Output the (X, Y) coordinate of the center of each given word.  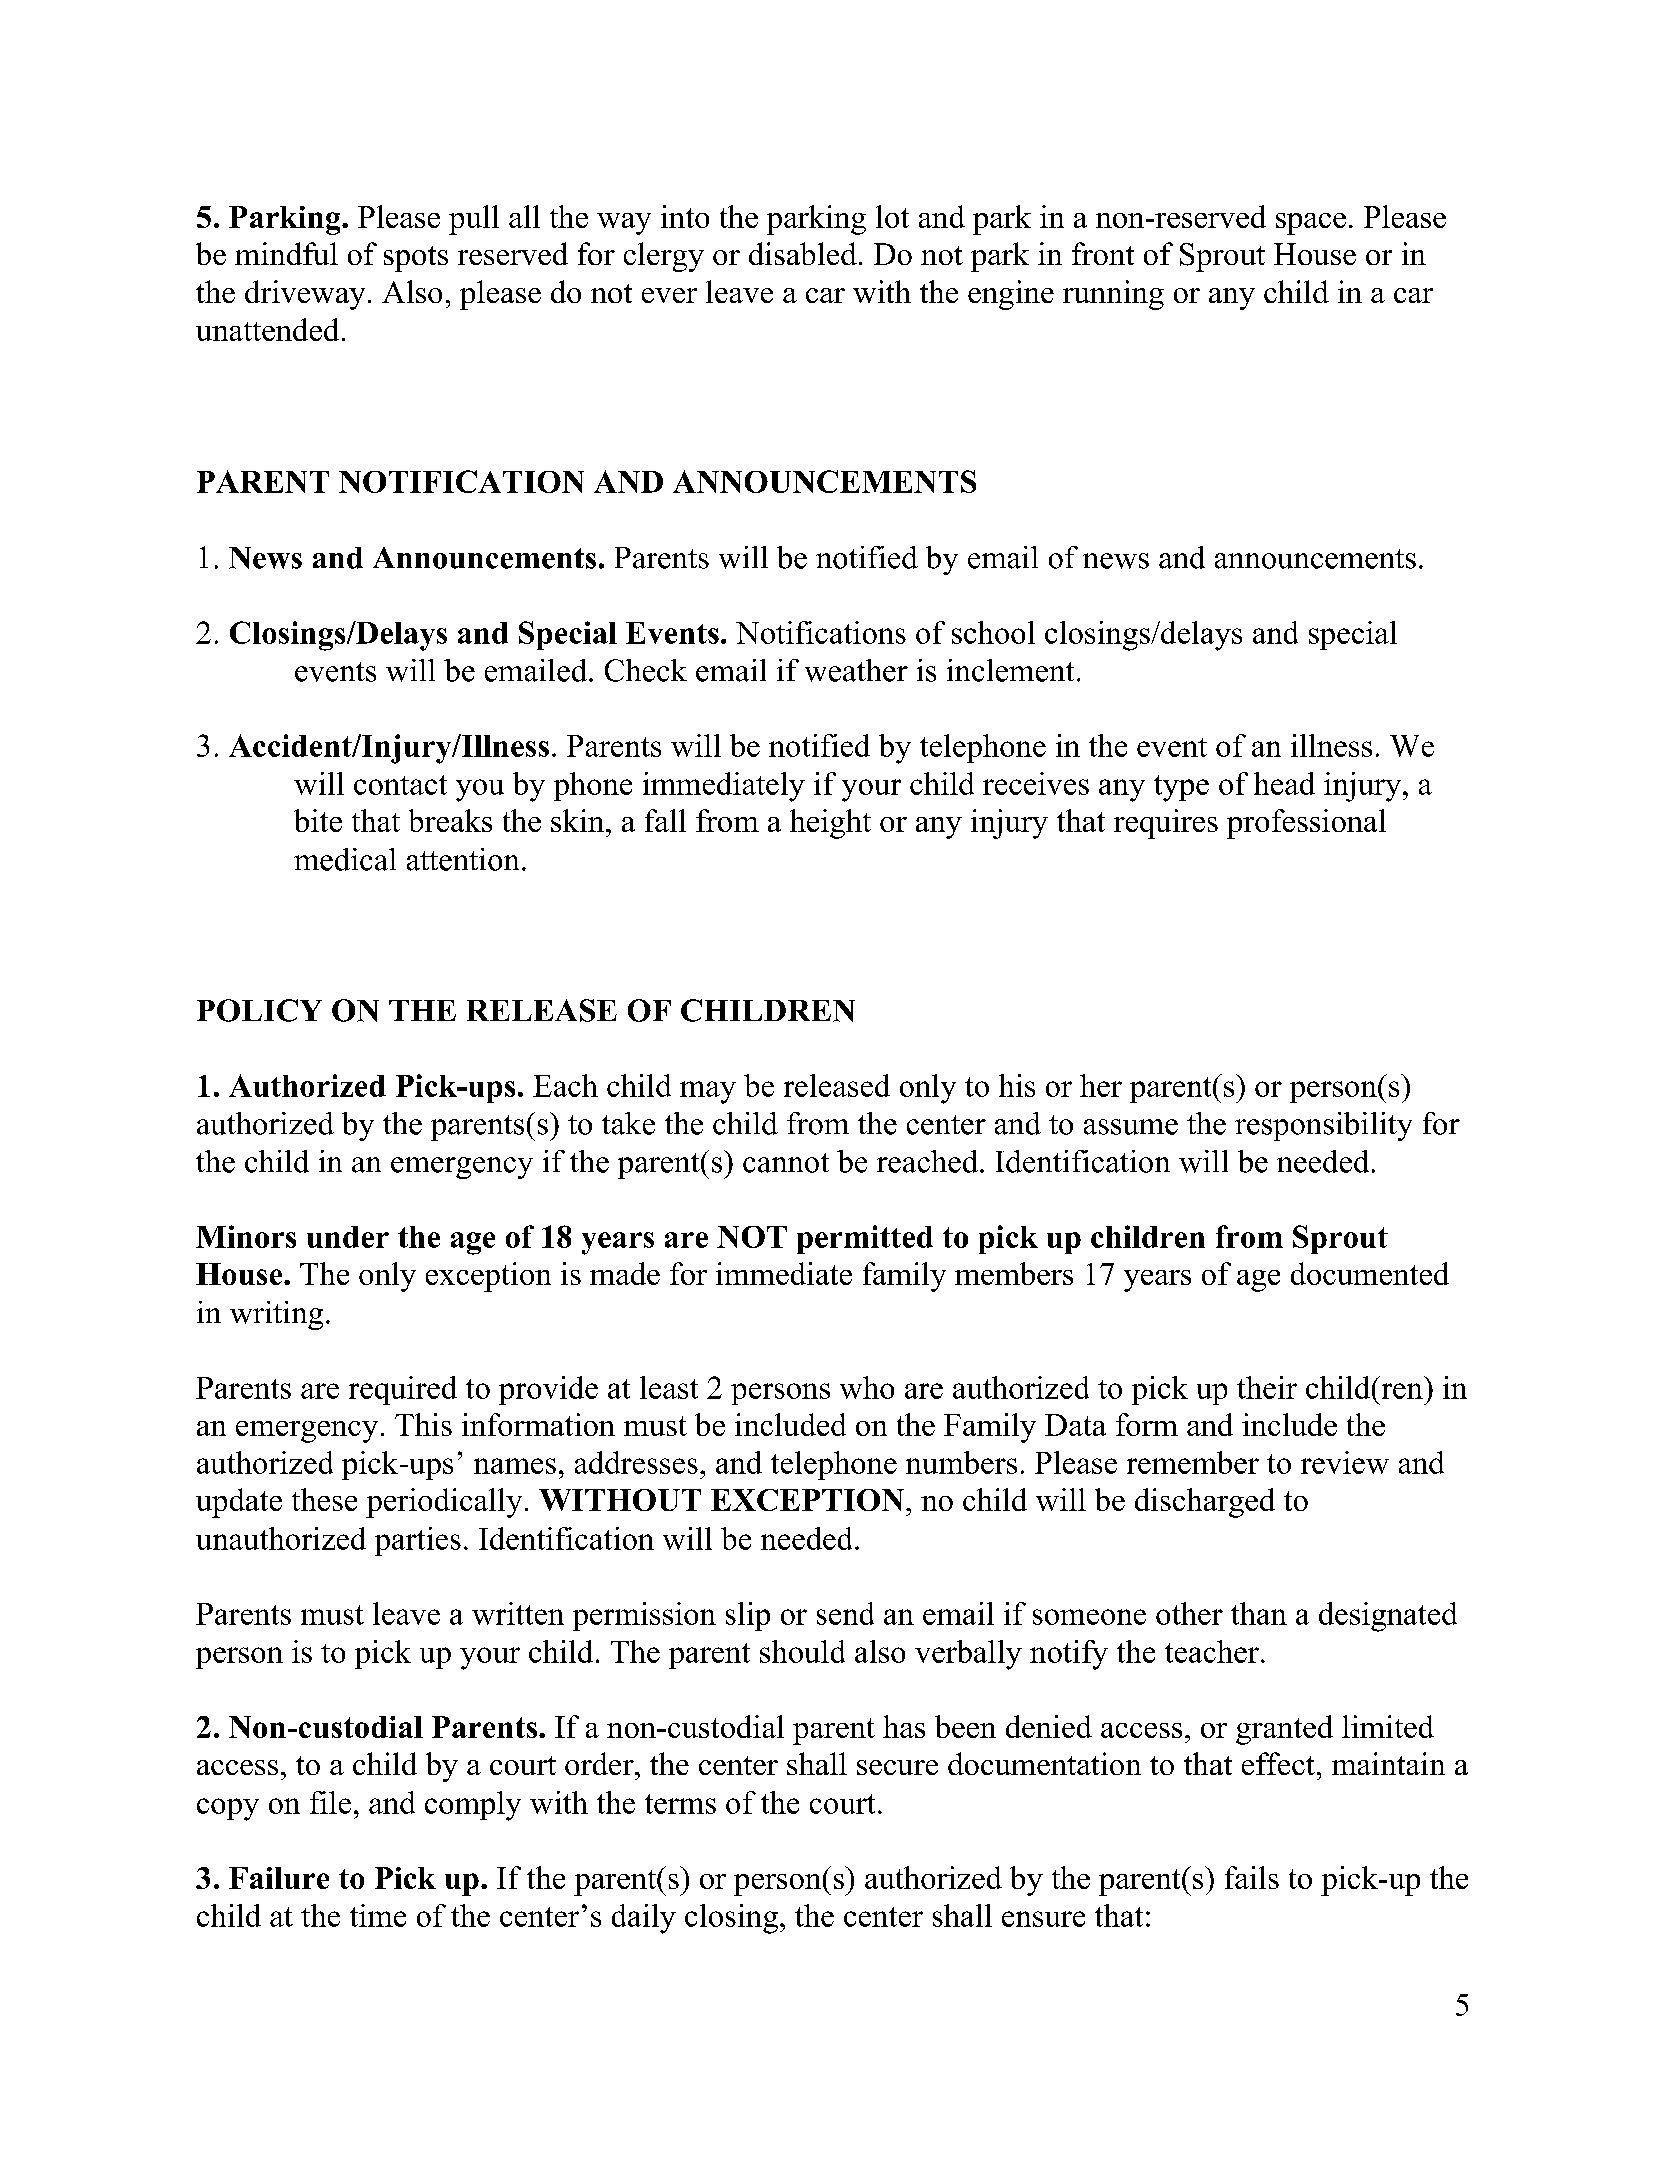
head (1284, 783)
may (708, 1092)
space (1311, 224)
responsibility (1323, 1126)
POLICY (259, 1010)
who (867, 1387)
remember (1193, 1462)
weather (856, 670)
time (378, 1915)
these (324, 1499)
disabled (803, 253)
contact (400, 785)
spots (416, 259)
